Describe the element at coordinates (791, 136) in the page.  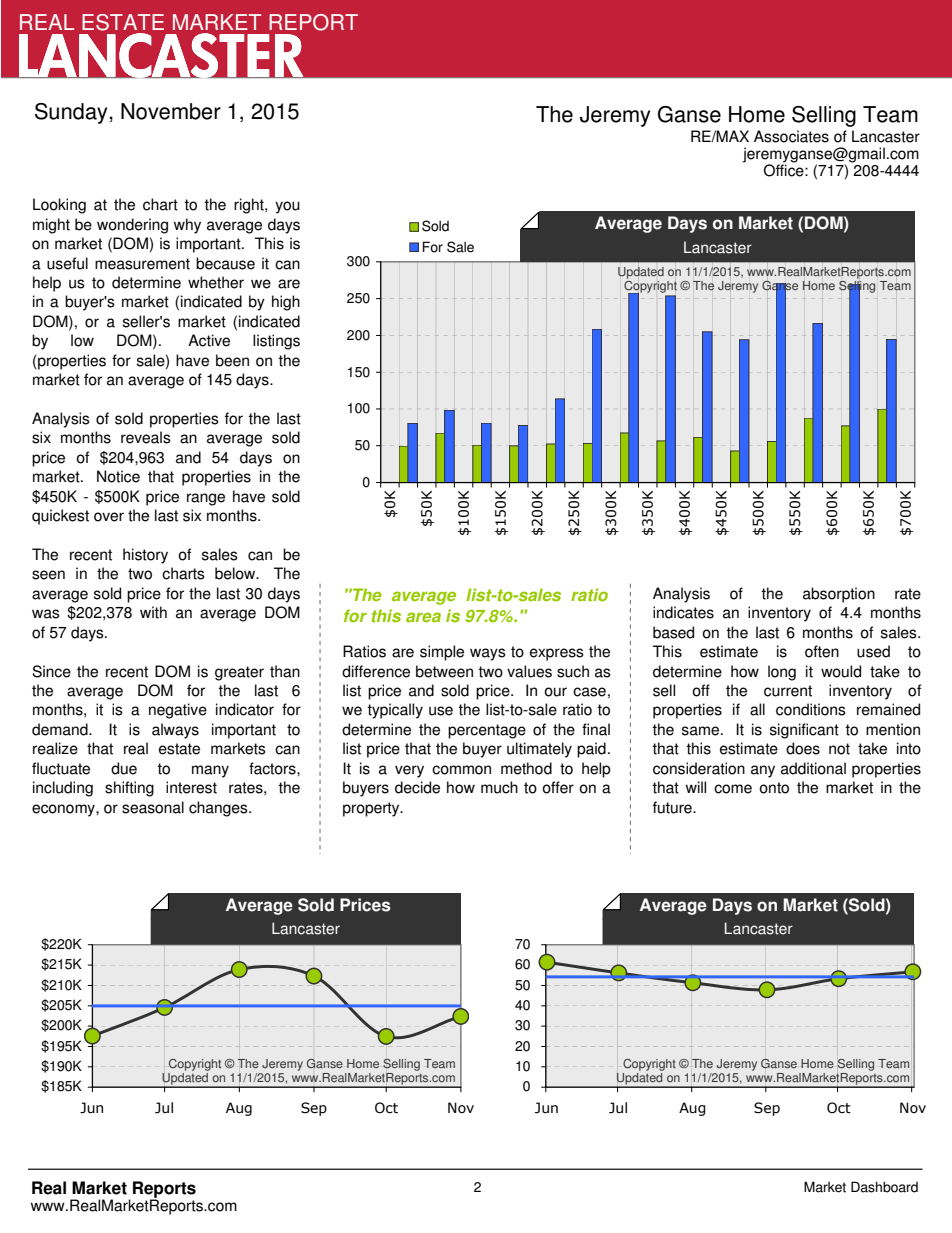
I see `Associates` at that location.
